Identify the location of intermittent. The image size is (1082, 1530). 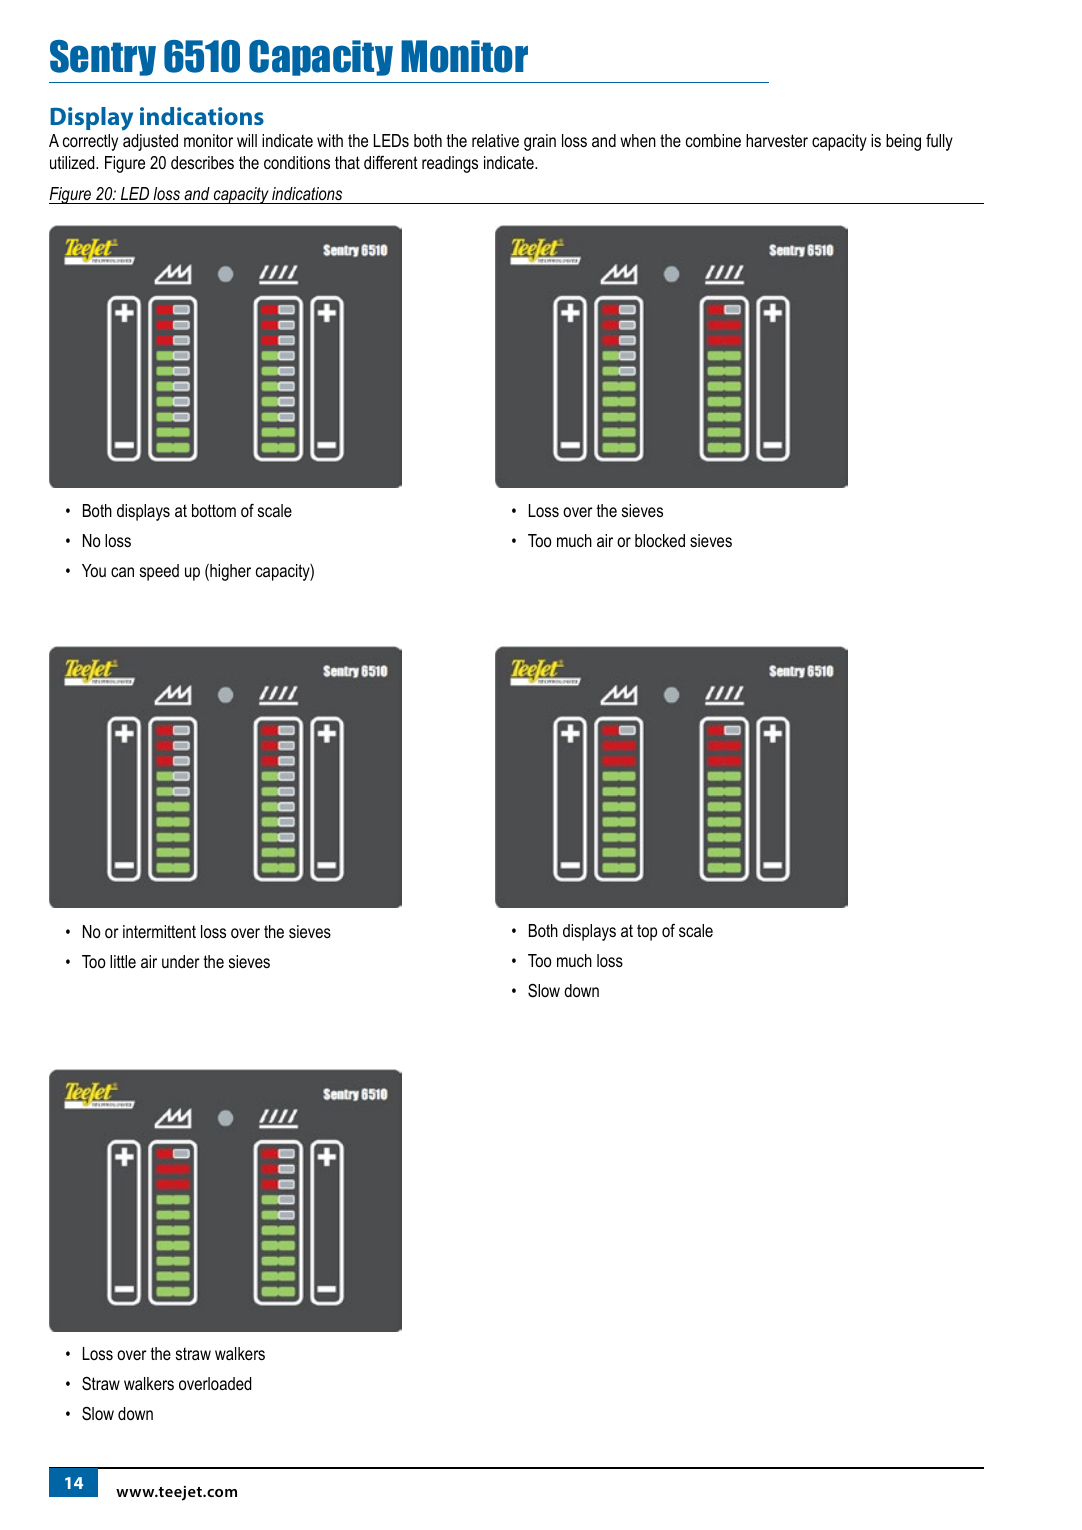
(159, 931).
